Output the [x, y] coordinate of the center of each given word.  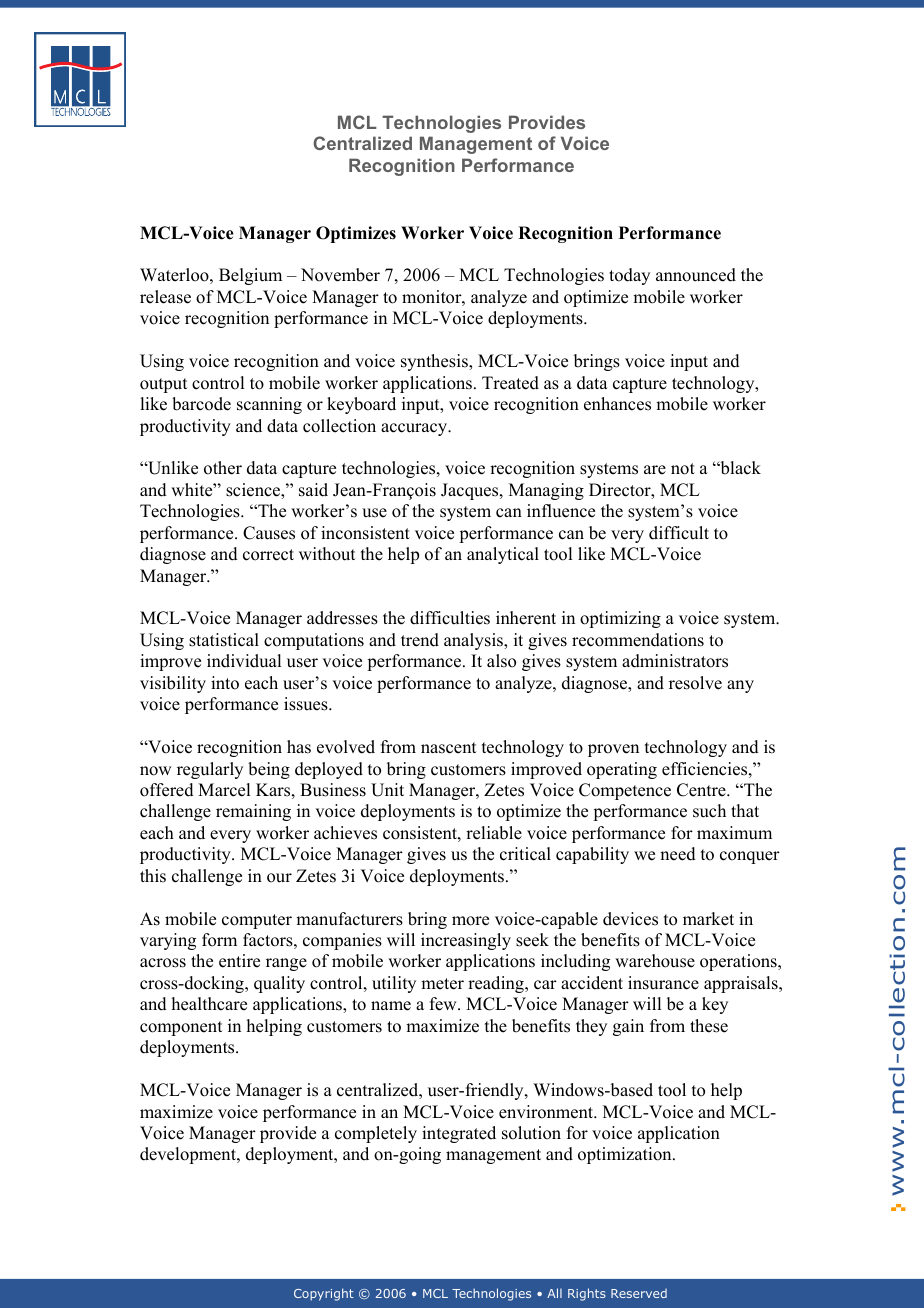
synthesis [435, 362]
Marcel [224, 790]
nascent [448, 748]
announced [696, 275]
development [189, 1155]
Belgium [250, 276]
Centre [702, 790]
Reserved [639, 1293]
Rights [587, 1294]
